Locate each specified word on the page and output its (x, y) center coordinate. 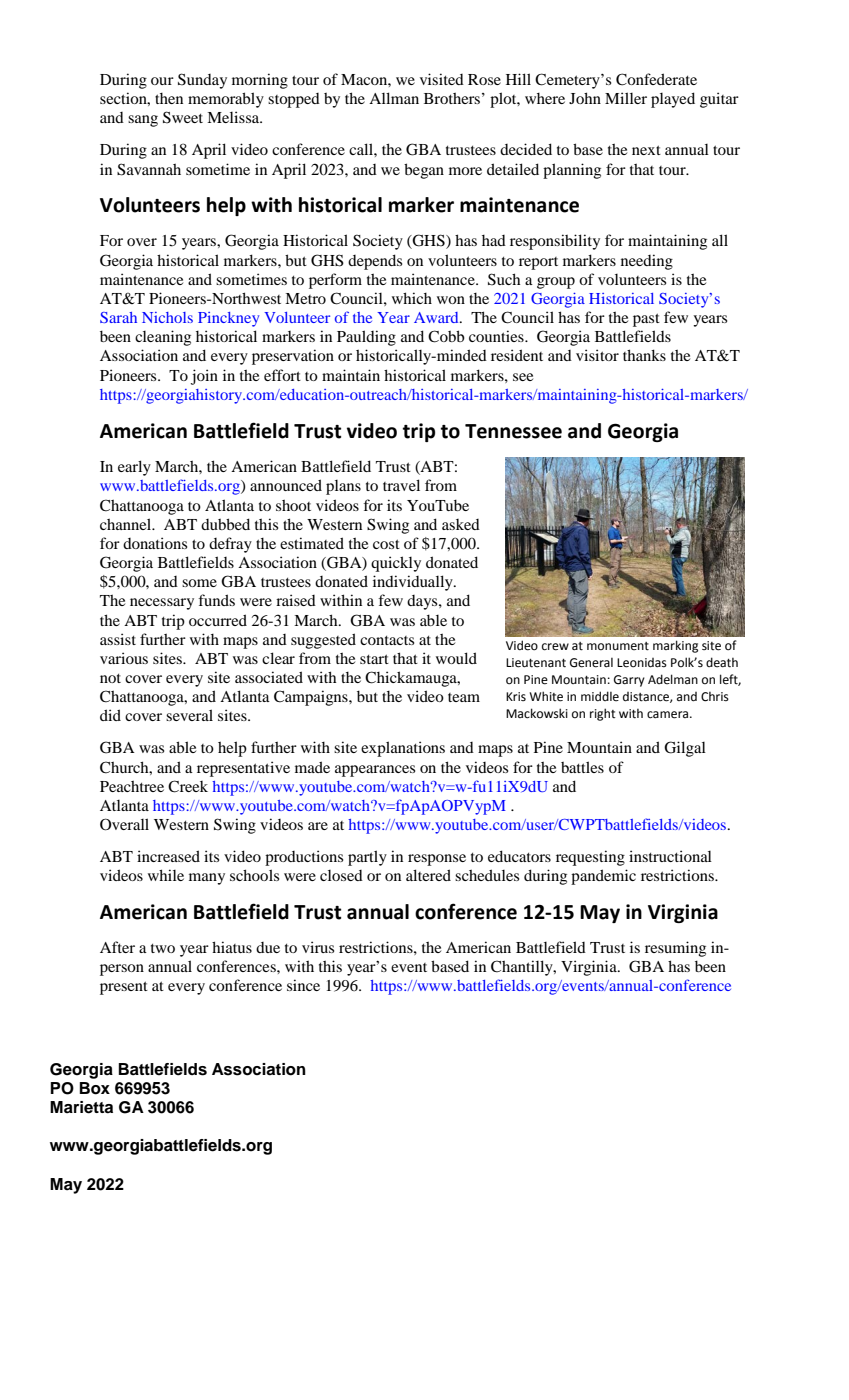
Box (95, 1088)
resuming (675, 949)
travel (401, 485)
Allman (394, 98)
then (169, 98)
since (303, 985)
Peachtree (132, 786)
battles (582, 767)
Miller (626, 98)
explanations (403, 749)
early (134, 468)
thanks (644, 355)
